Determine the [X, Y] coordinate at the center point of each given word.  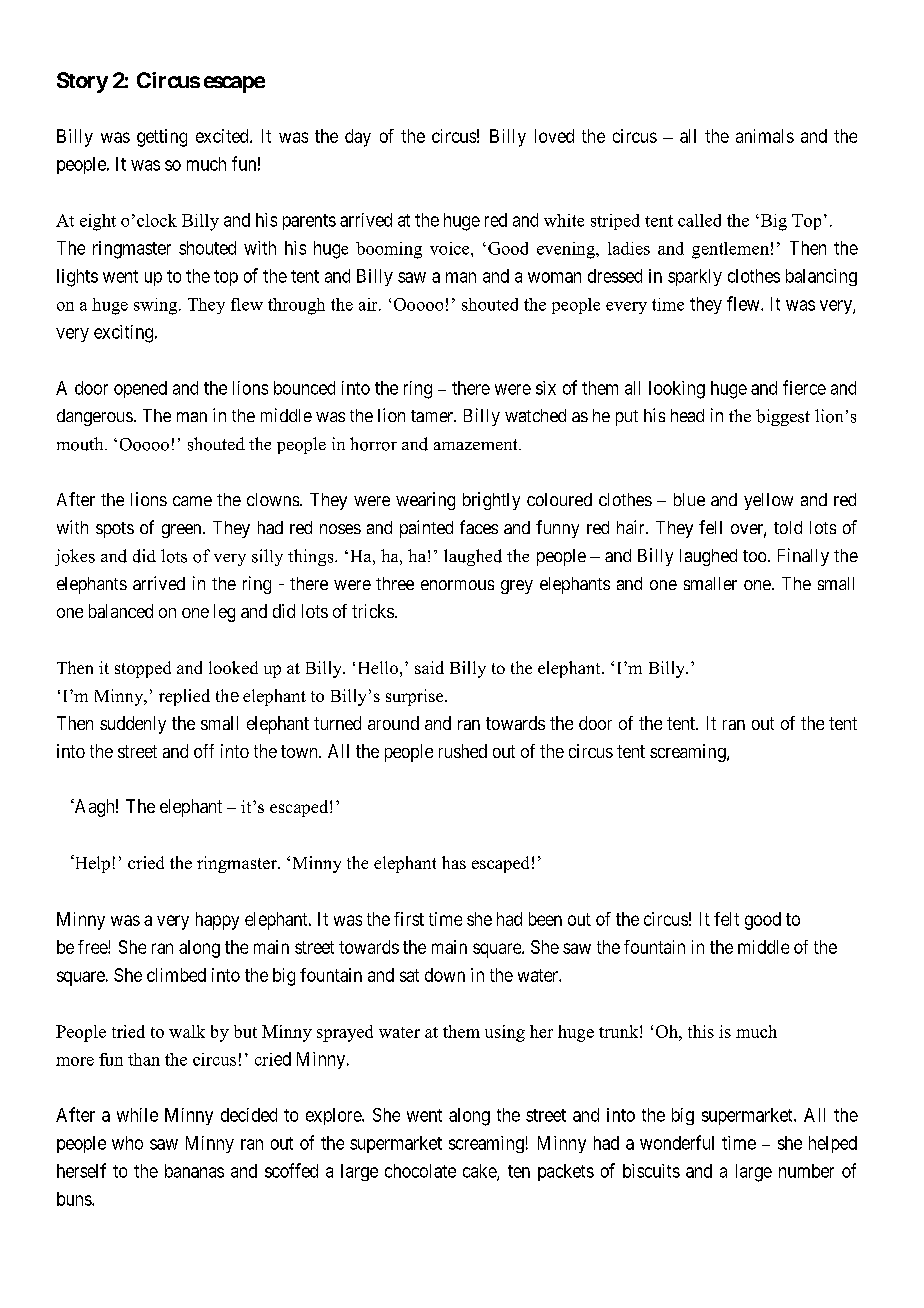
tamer [433, 416]
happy [217, 921]
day [358, 138]
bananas [194, 1171]
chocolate [420, 1171]
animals [765, 136]
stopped [143, 669]
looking [677, 390]
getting [162, 138]
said [429, 667]
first [409, 919]
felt [726, 919]
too [754, 556]
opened [140, 389]
